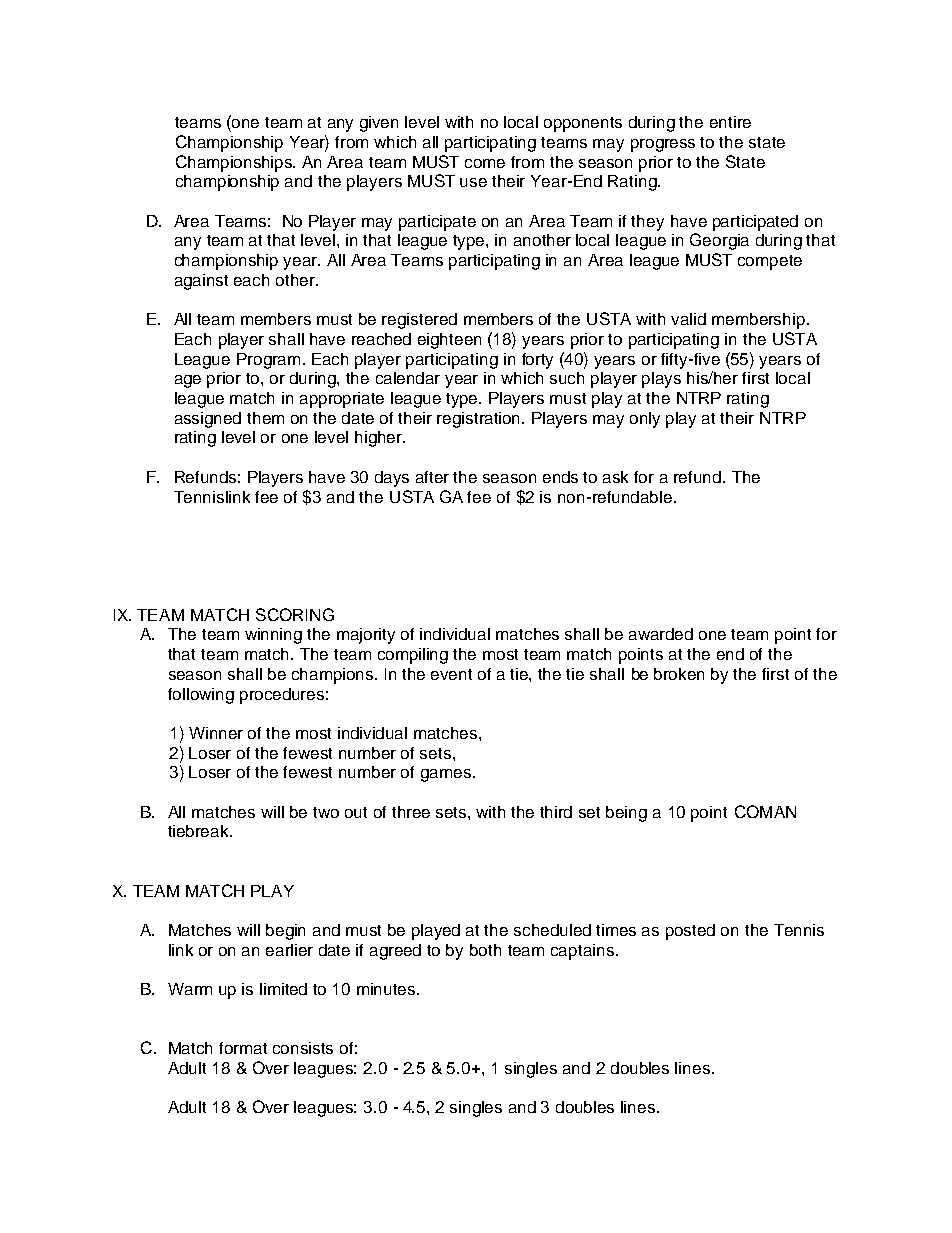 This document has height=1233, width=952. Describe the element at coordinates (243, 1048) in the document. I see `format` at that location.
